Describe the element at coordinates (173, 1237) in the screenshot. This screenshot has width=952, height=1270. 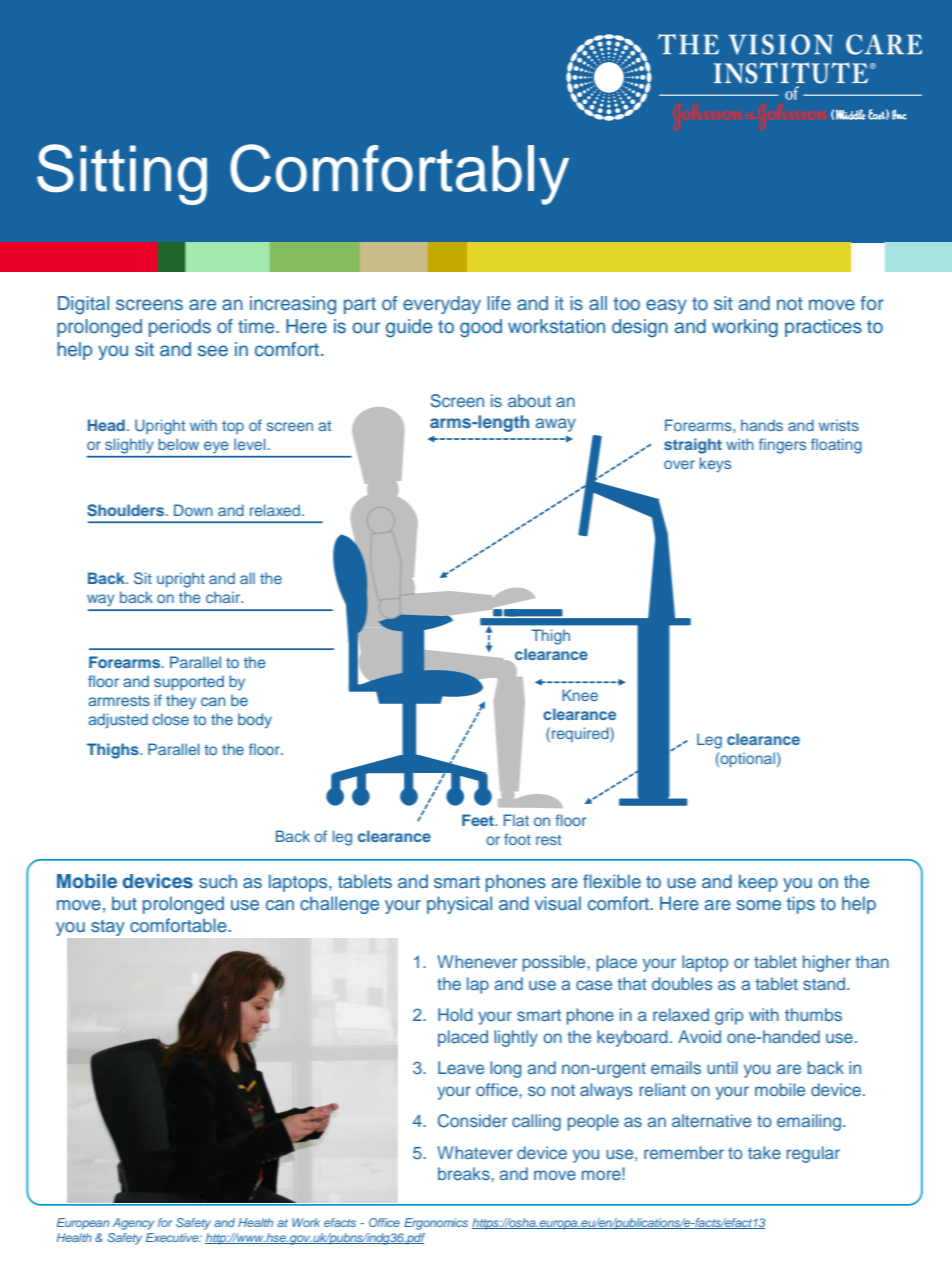
I see `Executive` at that location.
